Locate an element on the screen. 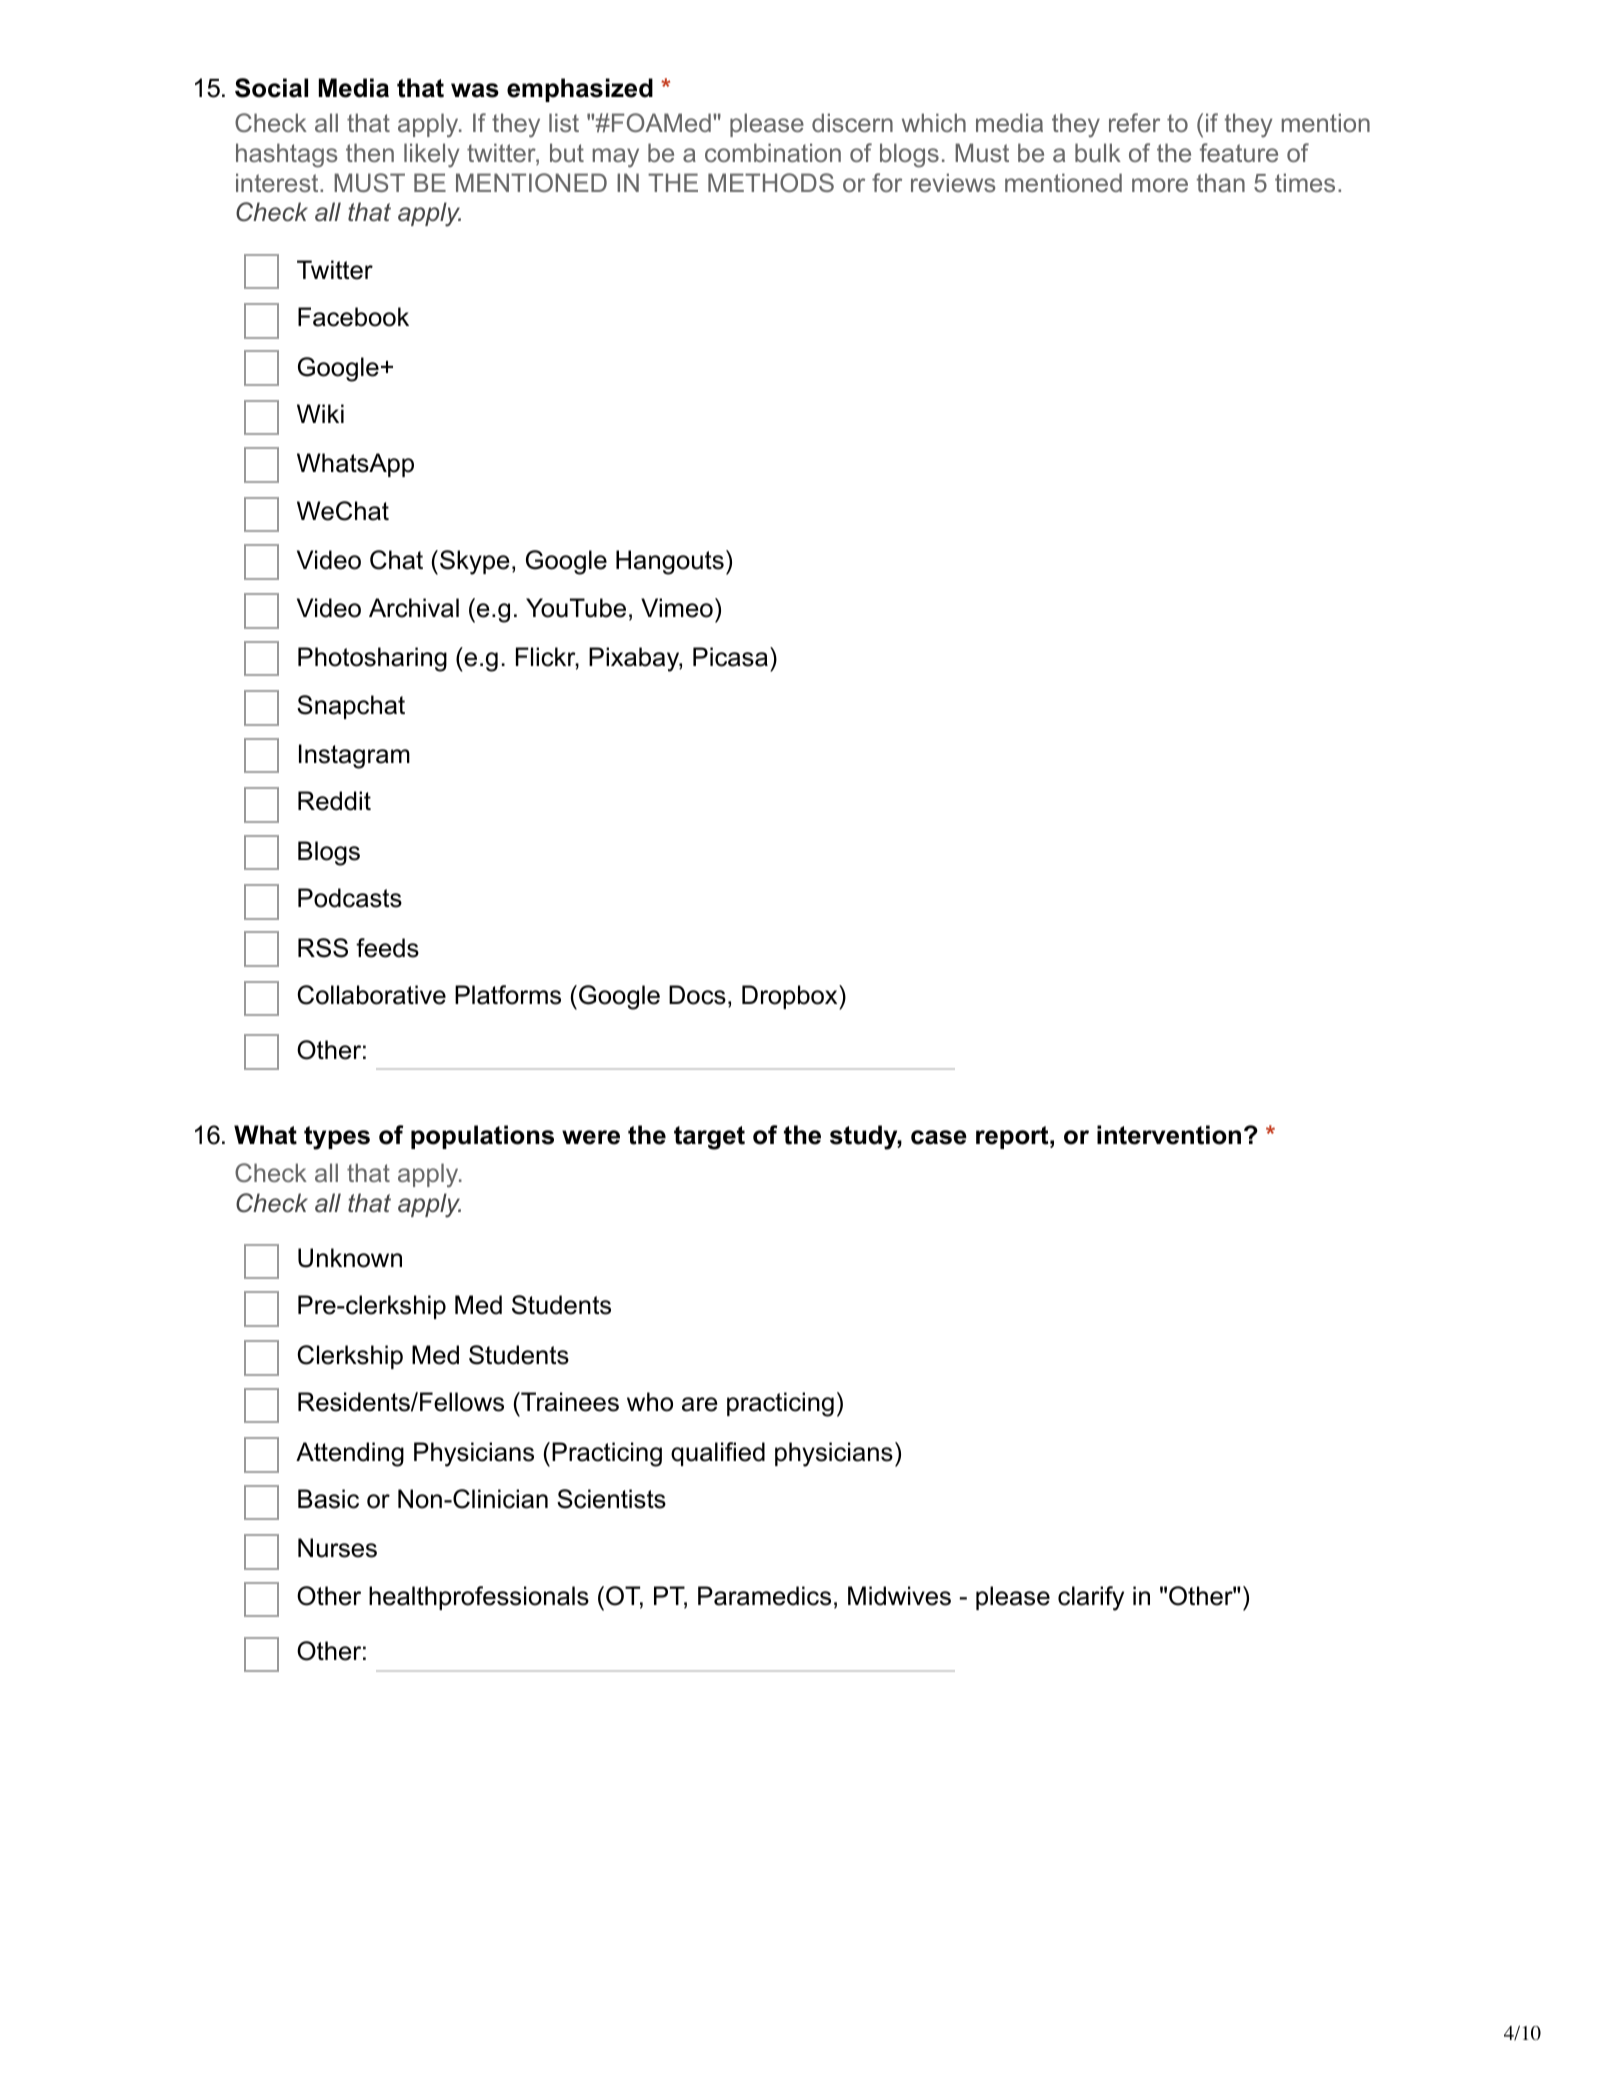 The image size is (1611, 2085). refer is located at coordinates (1134, 122).
